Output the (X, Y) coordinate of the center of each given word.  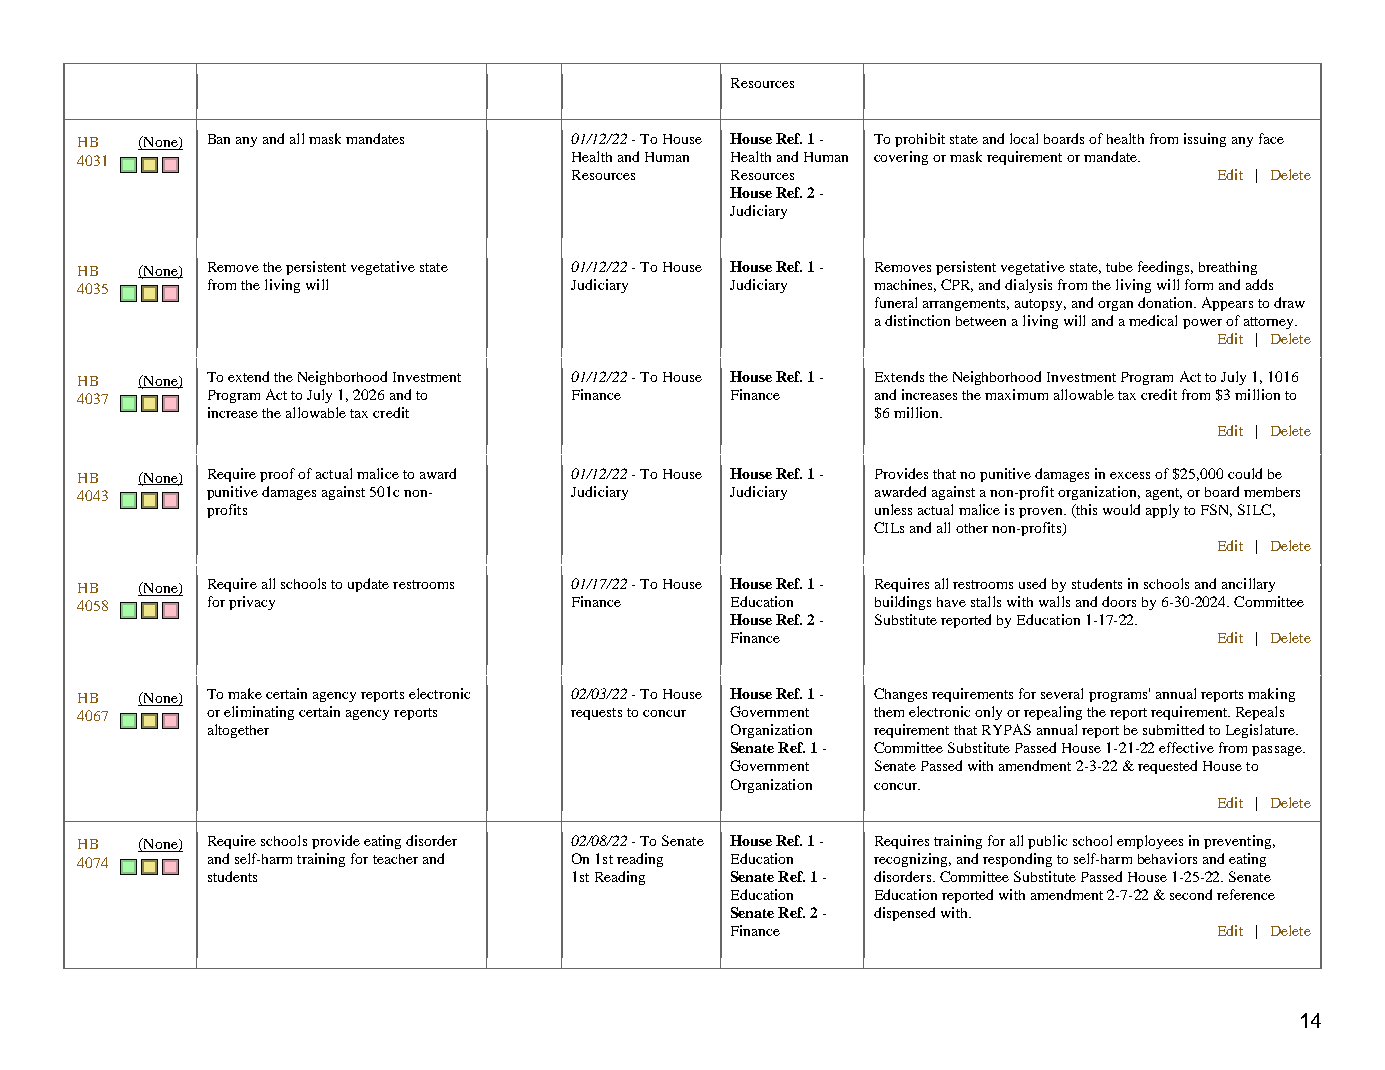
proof (277, 475)
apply (1162, 511)
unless (893, 509)
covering (901, 158)
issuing (1205, 140)
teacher (395, 859)
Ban (219, 139)
